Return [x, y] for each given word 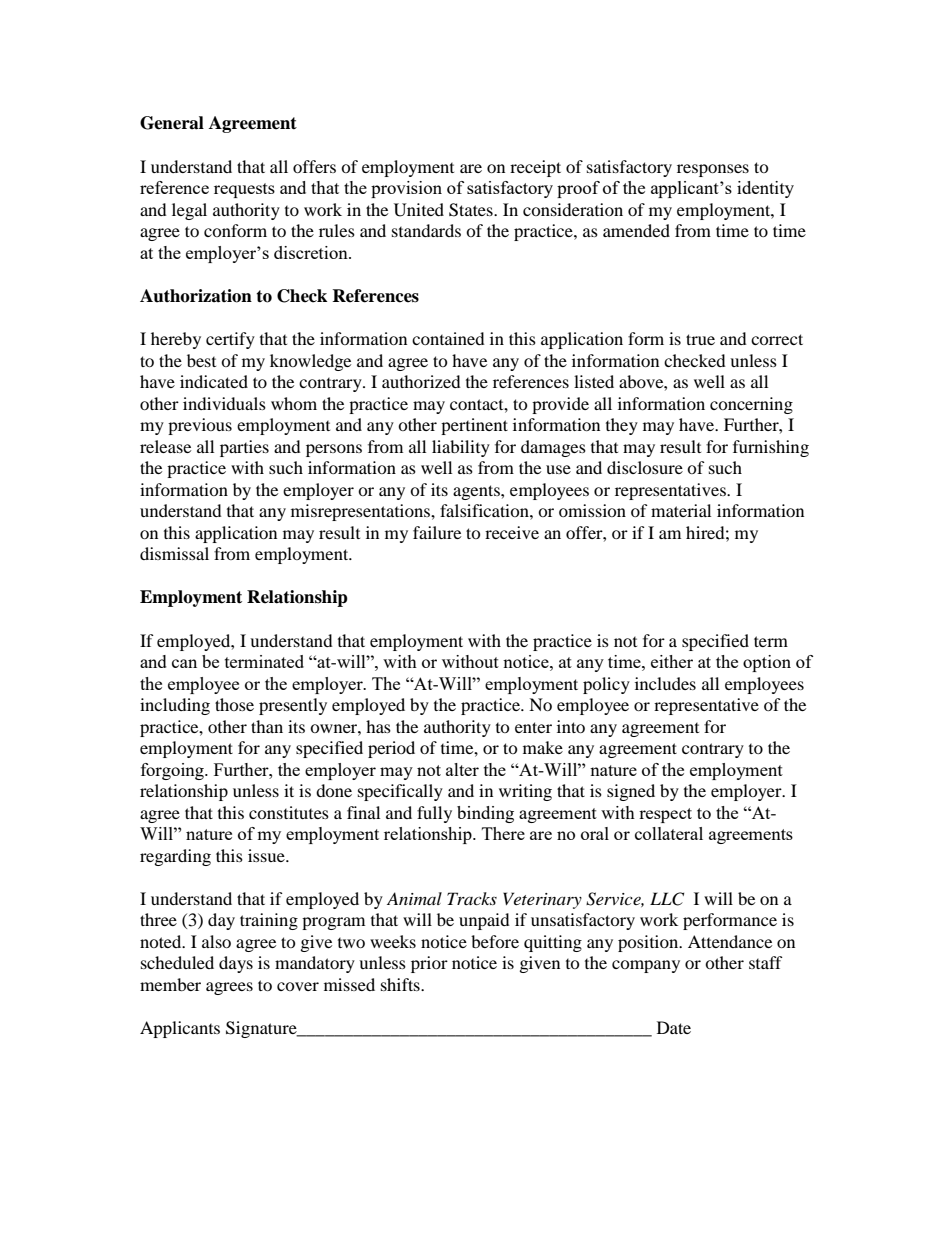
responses [713, 170]
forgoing [173, 771]
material [681, 510]
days [236, 964]
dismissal [174, 553]
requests [244, 190]
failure [437, 532]
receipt [535, 168]
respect [665, 815]
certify [230, 340]
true [700, 339]
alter [462, 769]
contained [448, 338]
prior [429, 964]
